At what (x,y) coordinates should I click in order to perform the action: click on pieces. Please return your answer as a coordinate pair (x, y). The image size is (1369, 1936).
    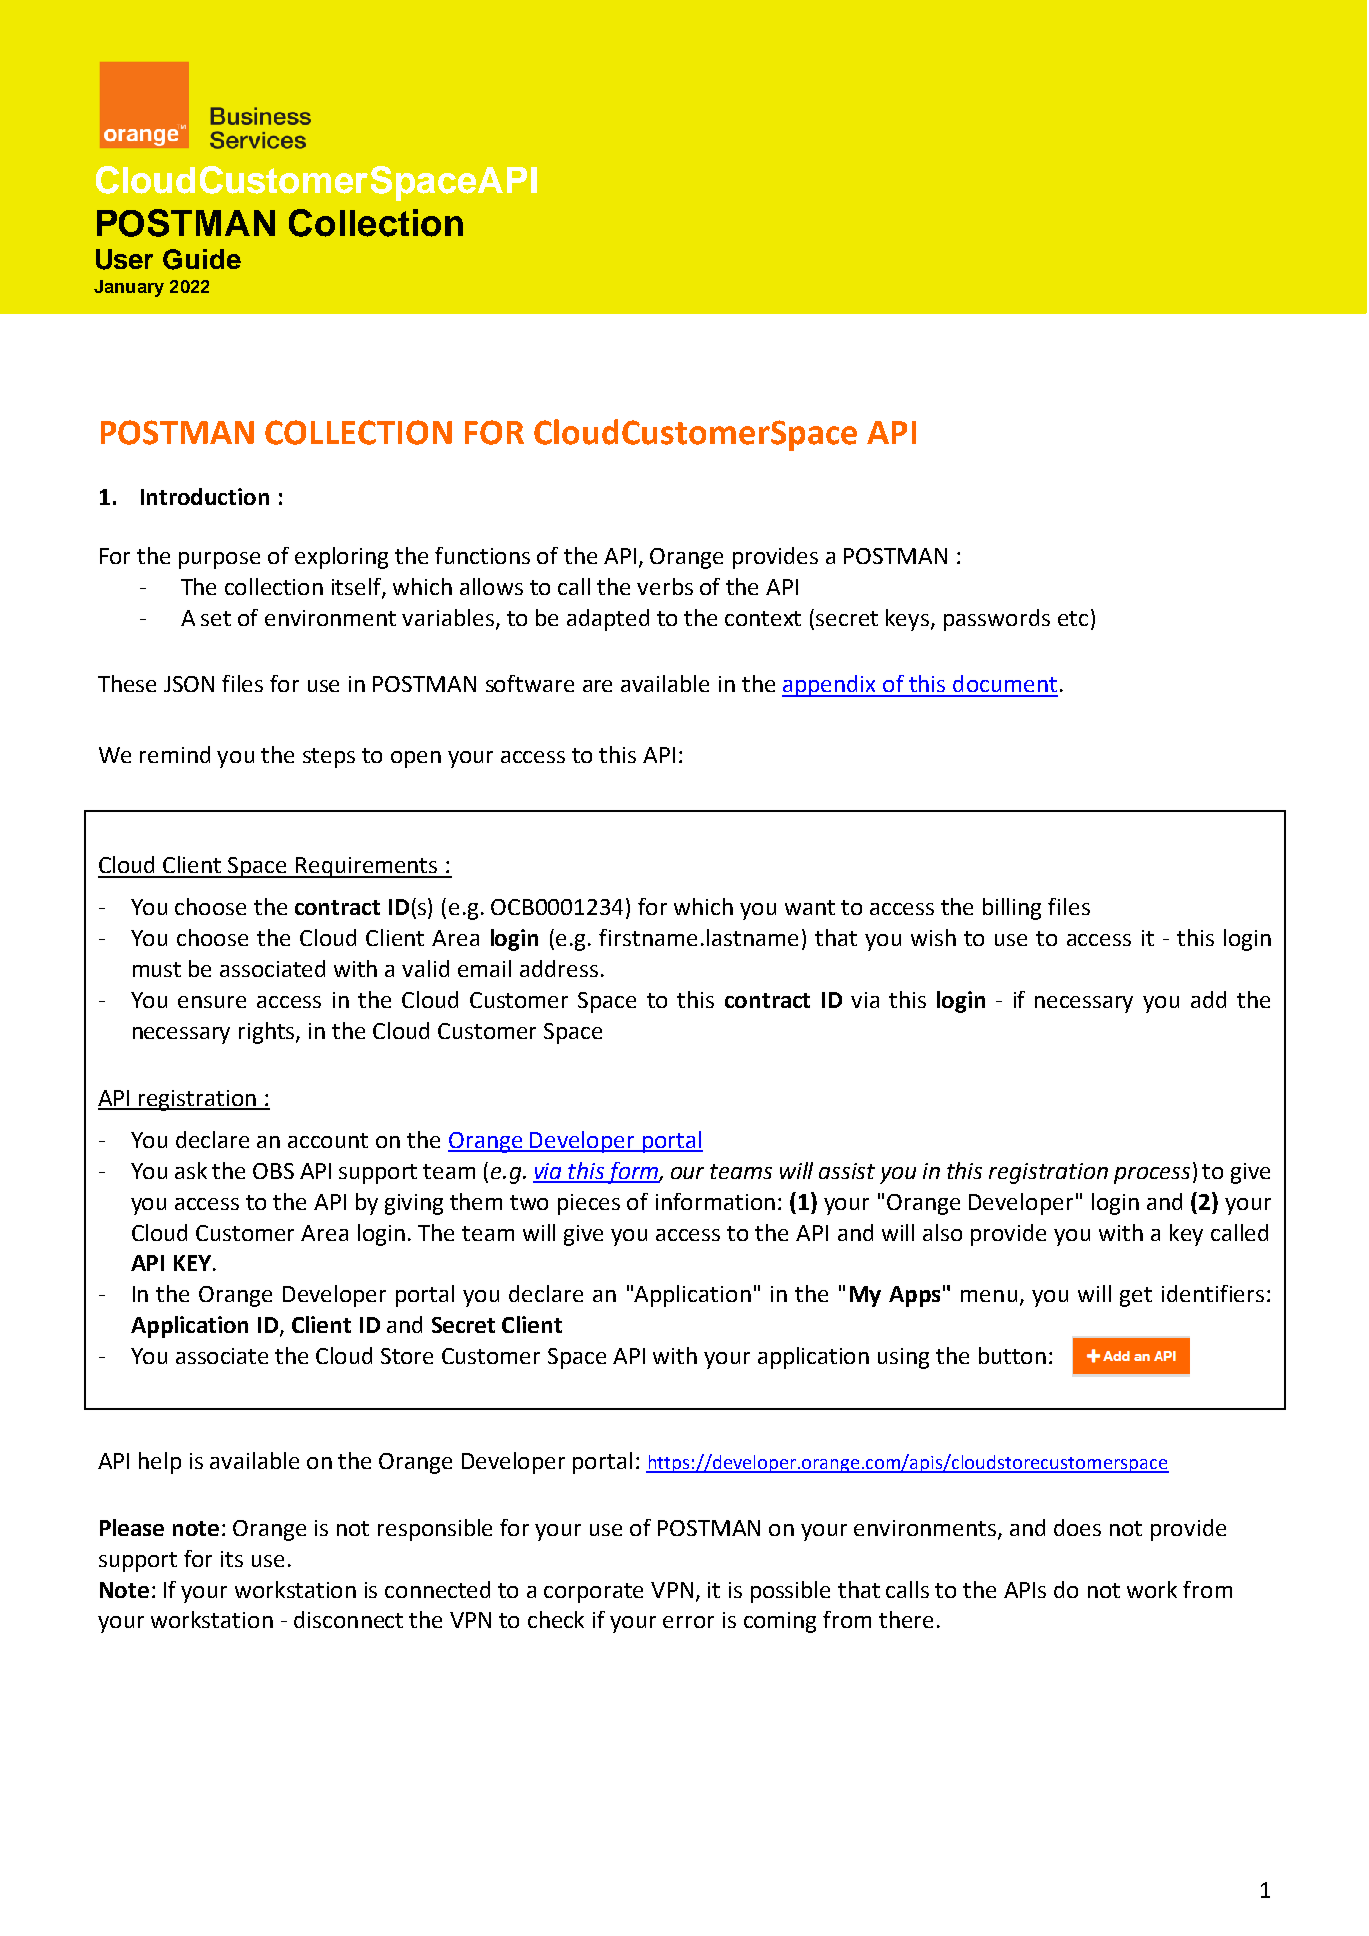
    Looking at the image, I should click on (589, 1204).
